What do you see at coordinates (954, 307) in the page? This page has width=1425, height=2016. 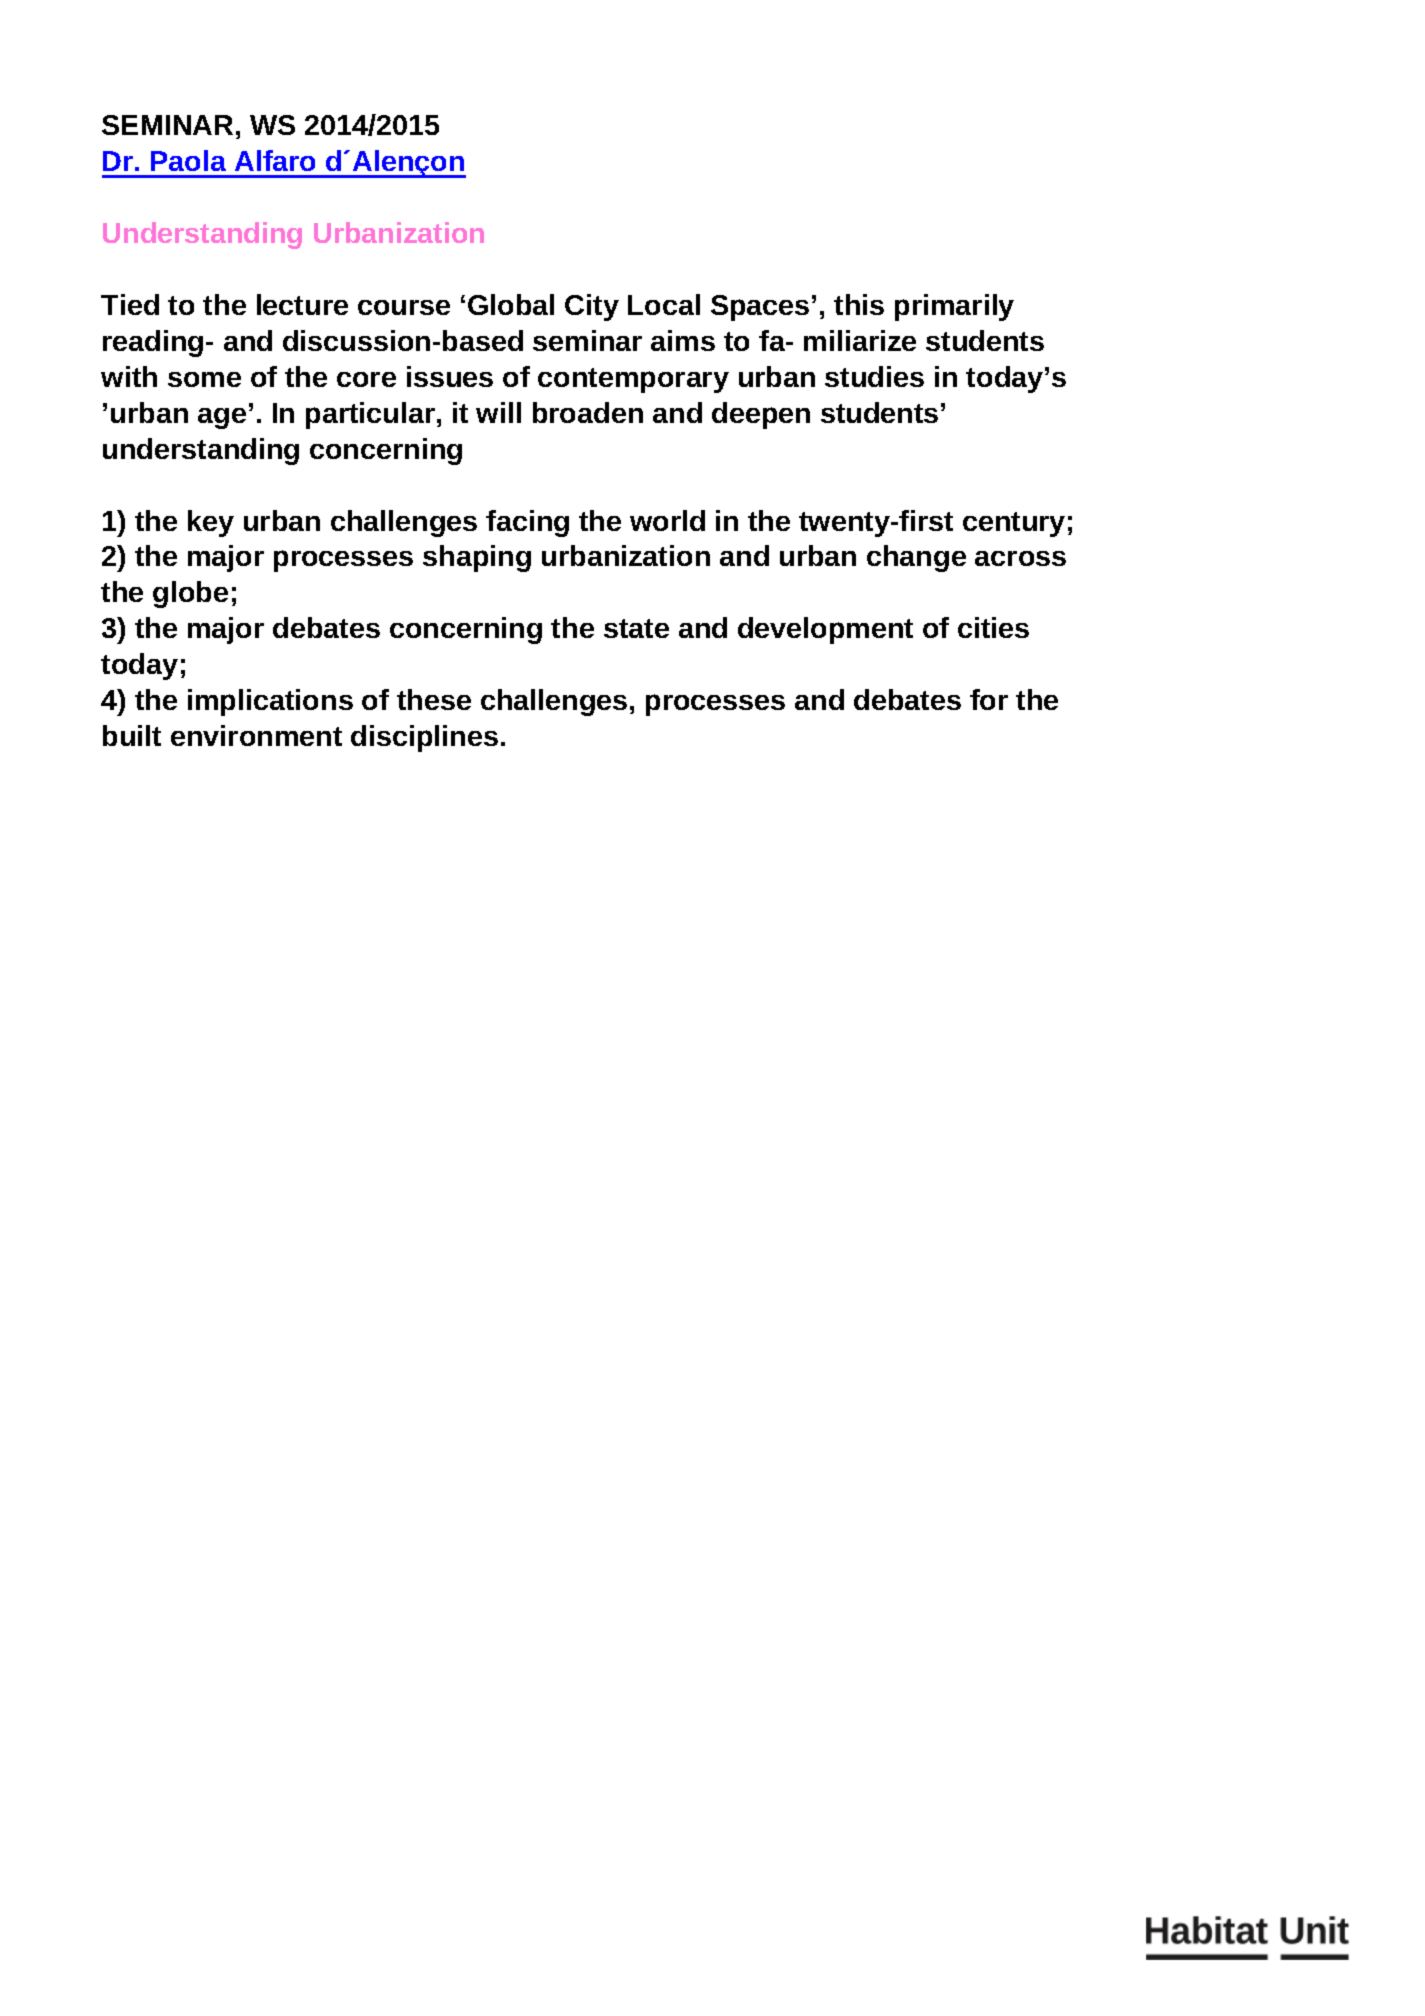 I see `primarily` at bounding box center [954, 307].
